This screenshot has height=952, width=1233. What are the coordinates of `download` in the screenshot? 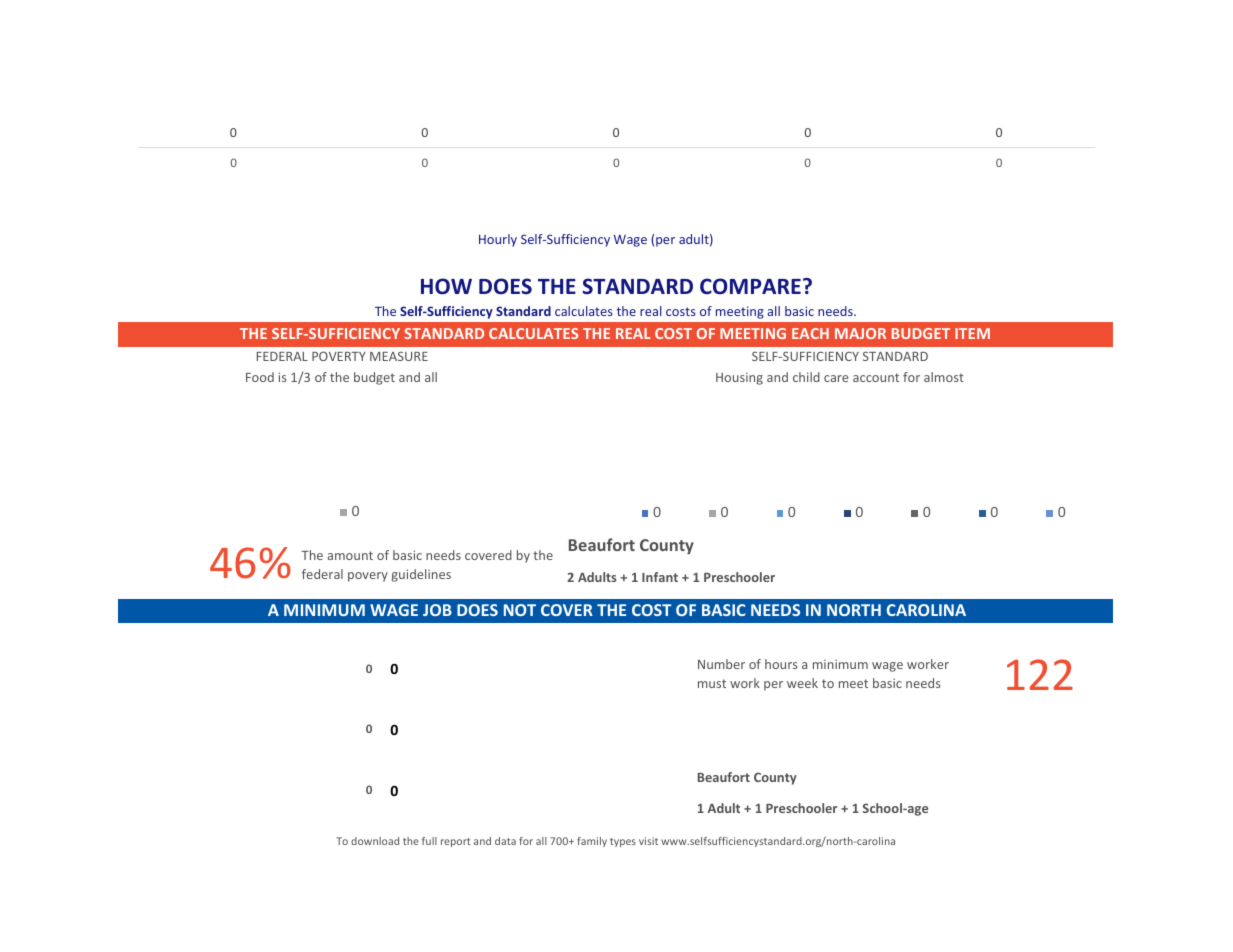 It's located at (375, 841).
